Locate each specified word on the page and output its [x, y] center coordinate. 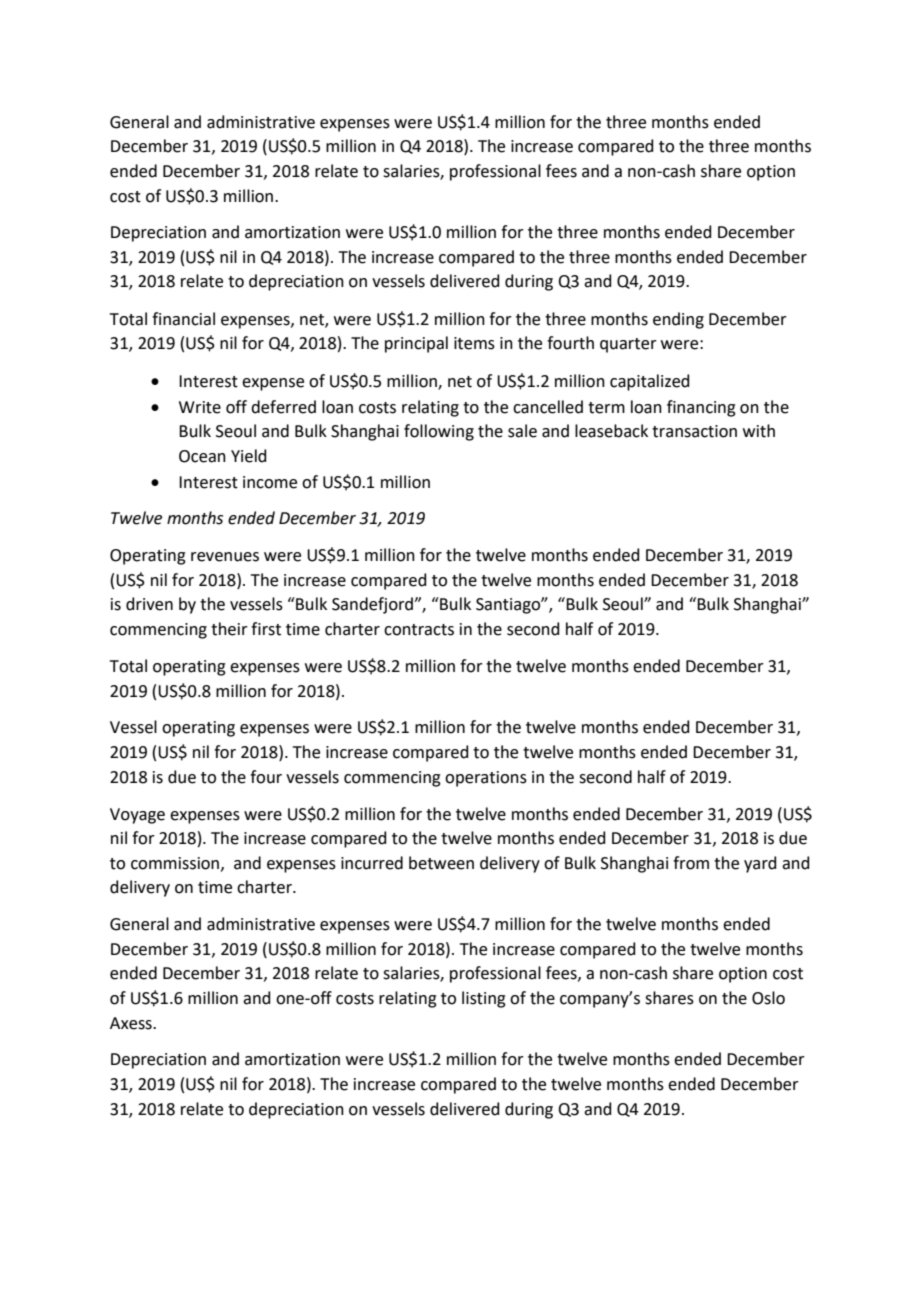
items [474, 343]
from [691, 863]
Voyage [137, 816]
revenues [225, 557]
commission [176, 864]
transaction [694, 431]
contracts [419, 630]
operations [486, 779]
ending [678, 320]
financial [183, 319]
